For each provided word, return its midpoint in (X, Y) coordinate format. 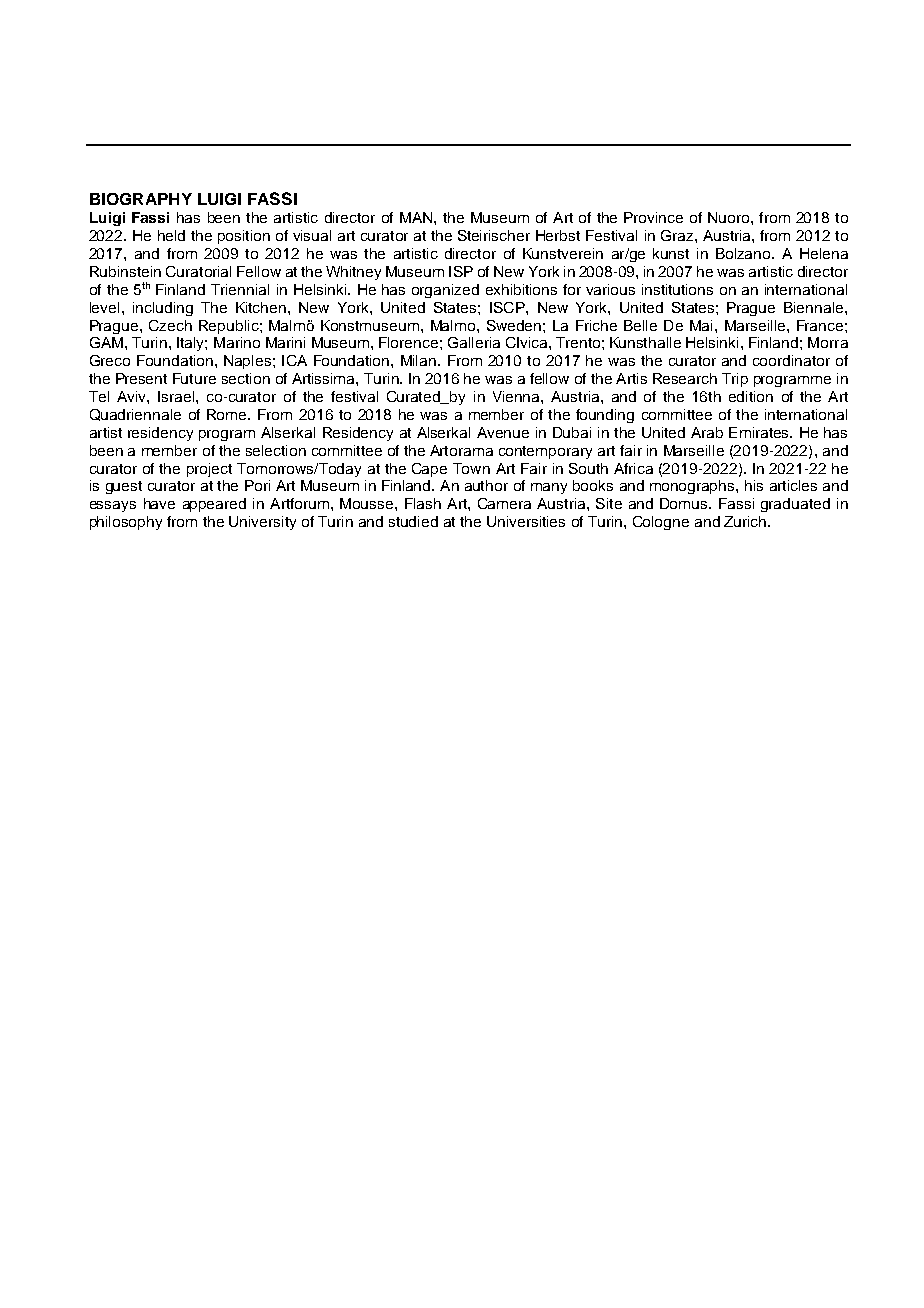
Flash (423, 503)
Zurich (746, 521)
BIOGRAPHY (141, 199)
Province (653, 217)
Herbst (558, 235)
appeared (214, 505)
